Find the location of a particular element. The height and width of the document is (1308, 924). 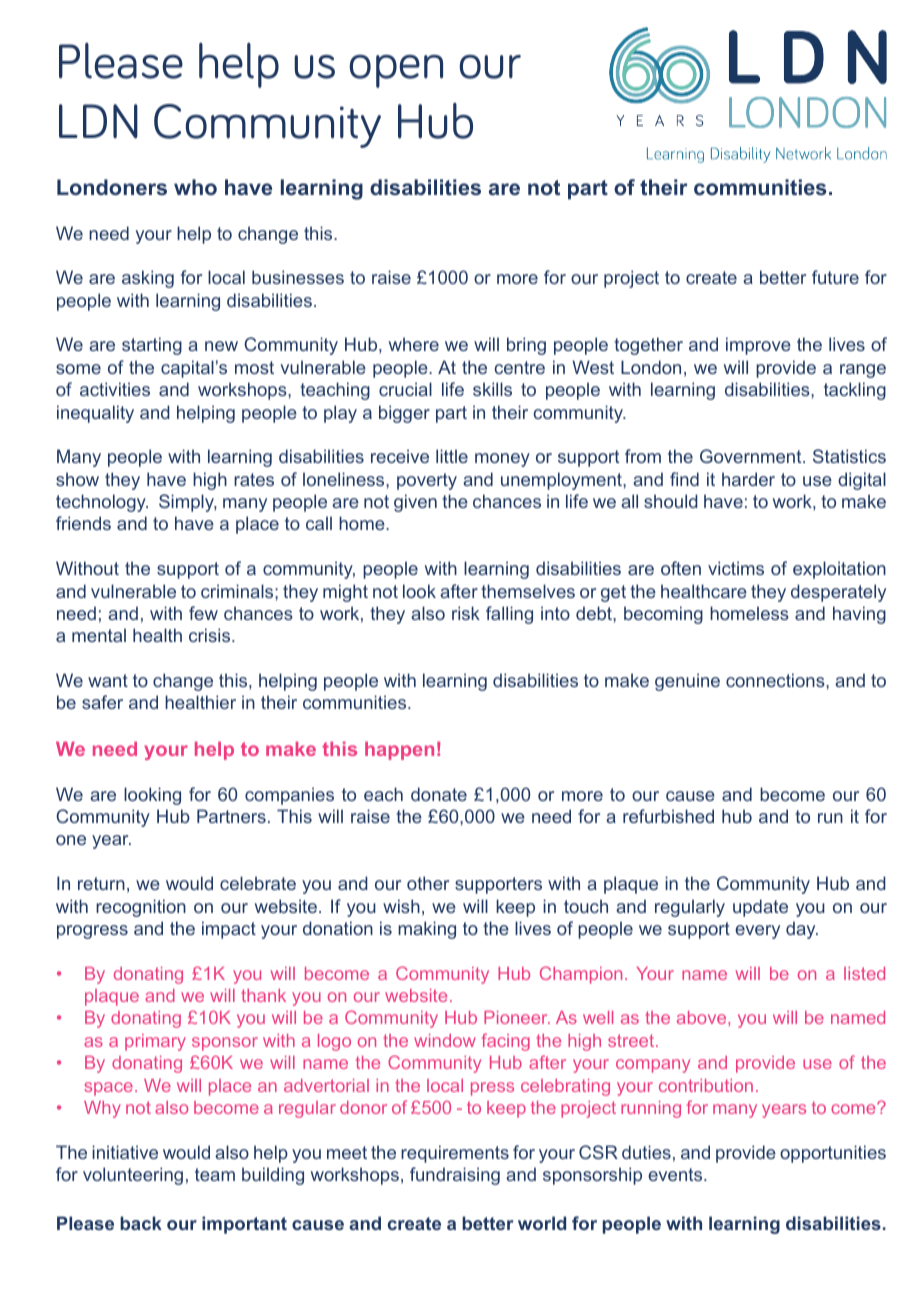

volunteering is located at coordinates (133, 1176).
